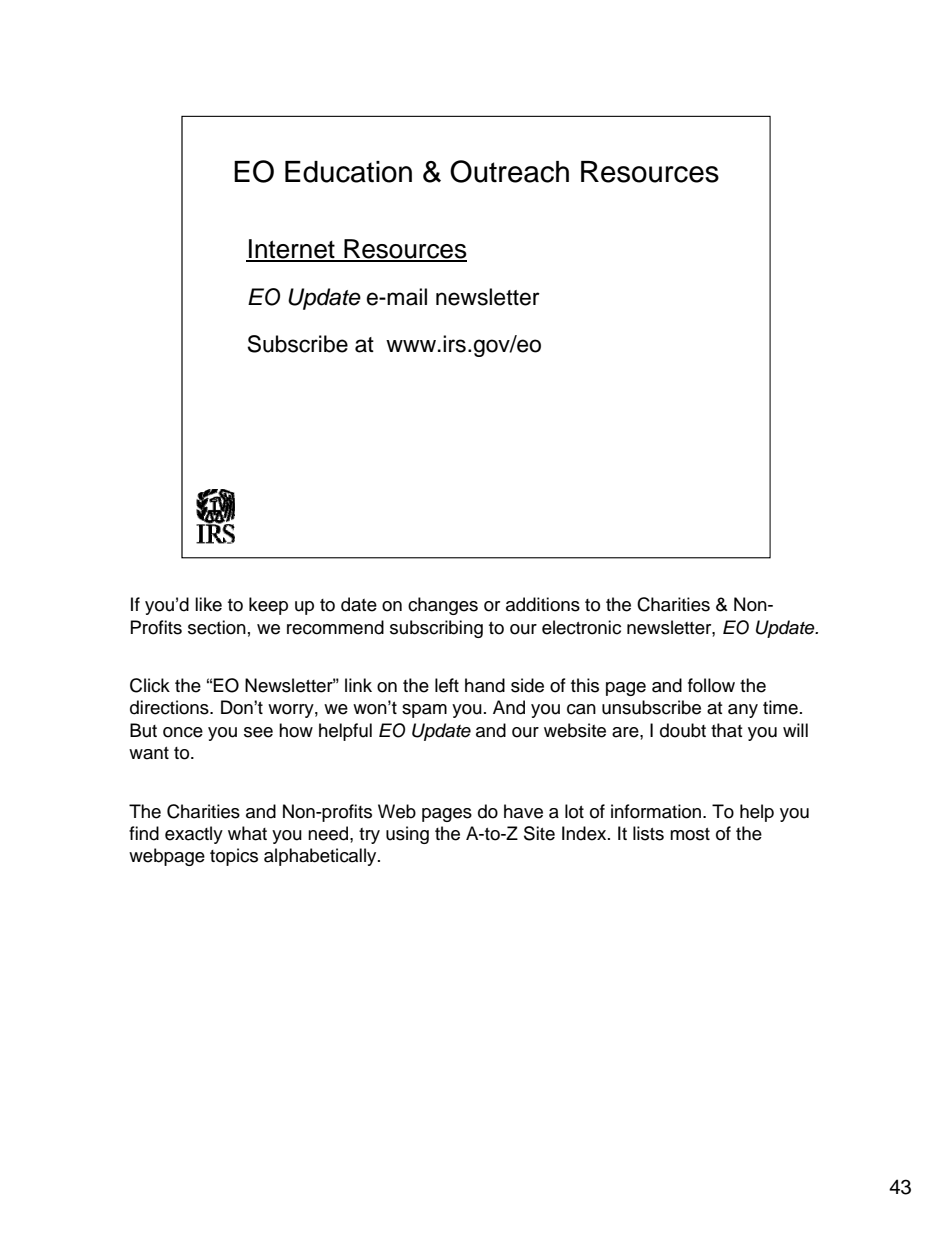 The width and height of the screenshot is (952, 1233). I want to click on Outreach, so click(509, 171).
